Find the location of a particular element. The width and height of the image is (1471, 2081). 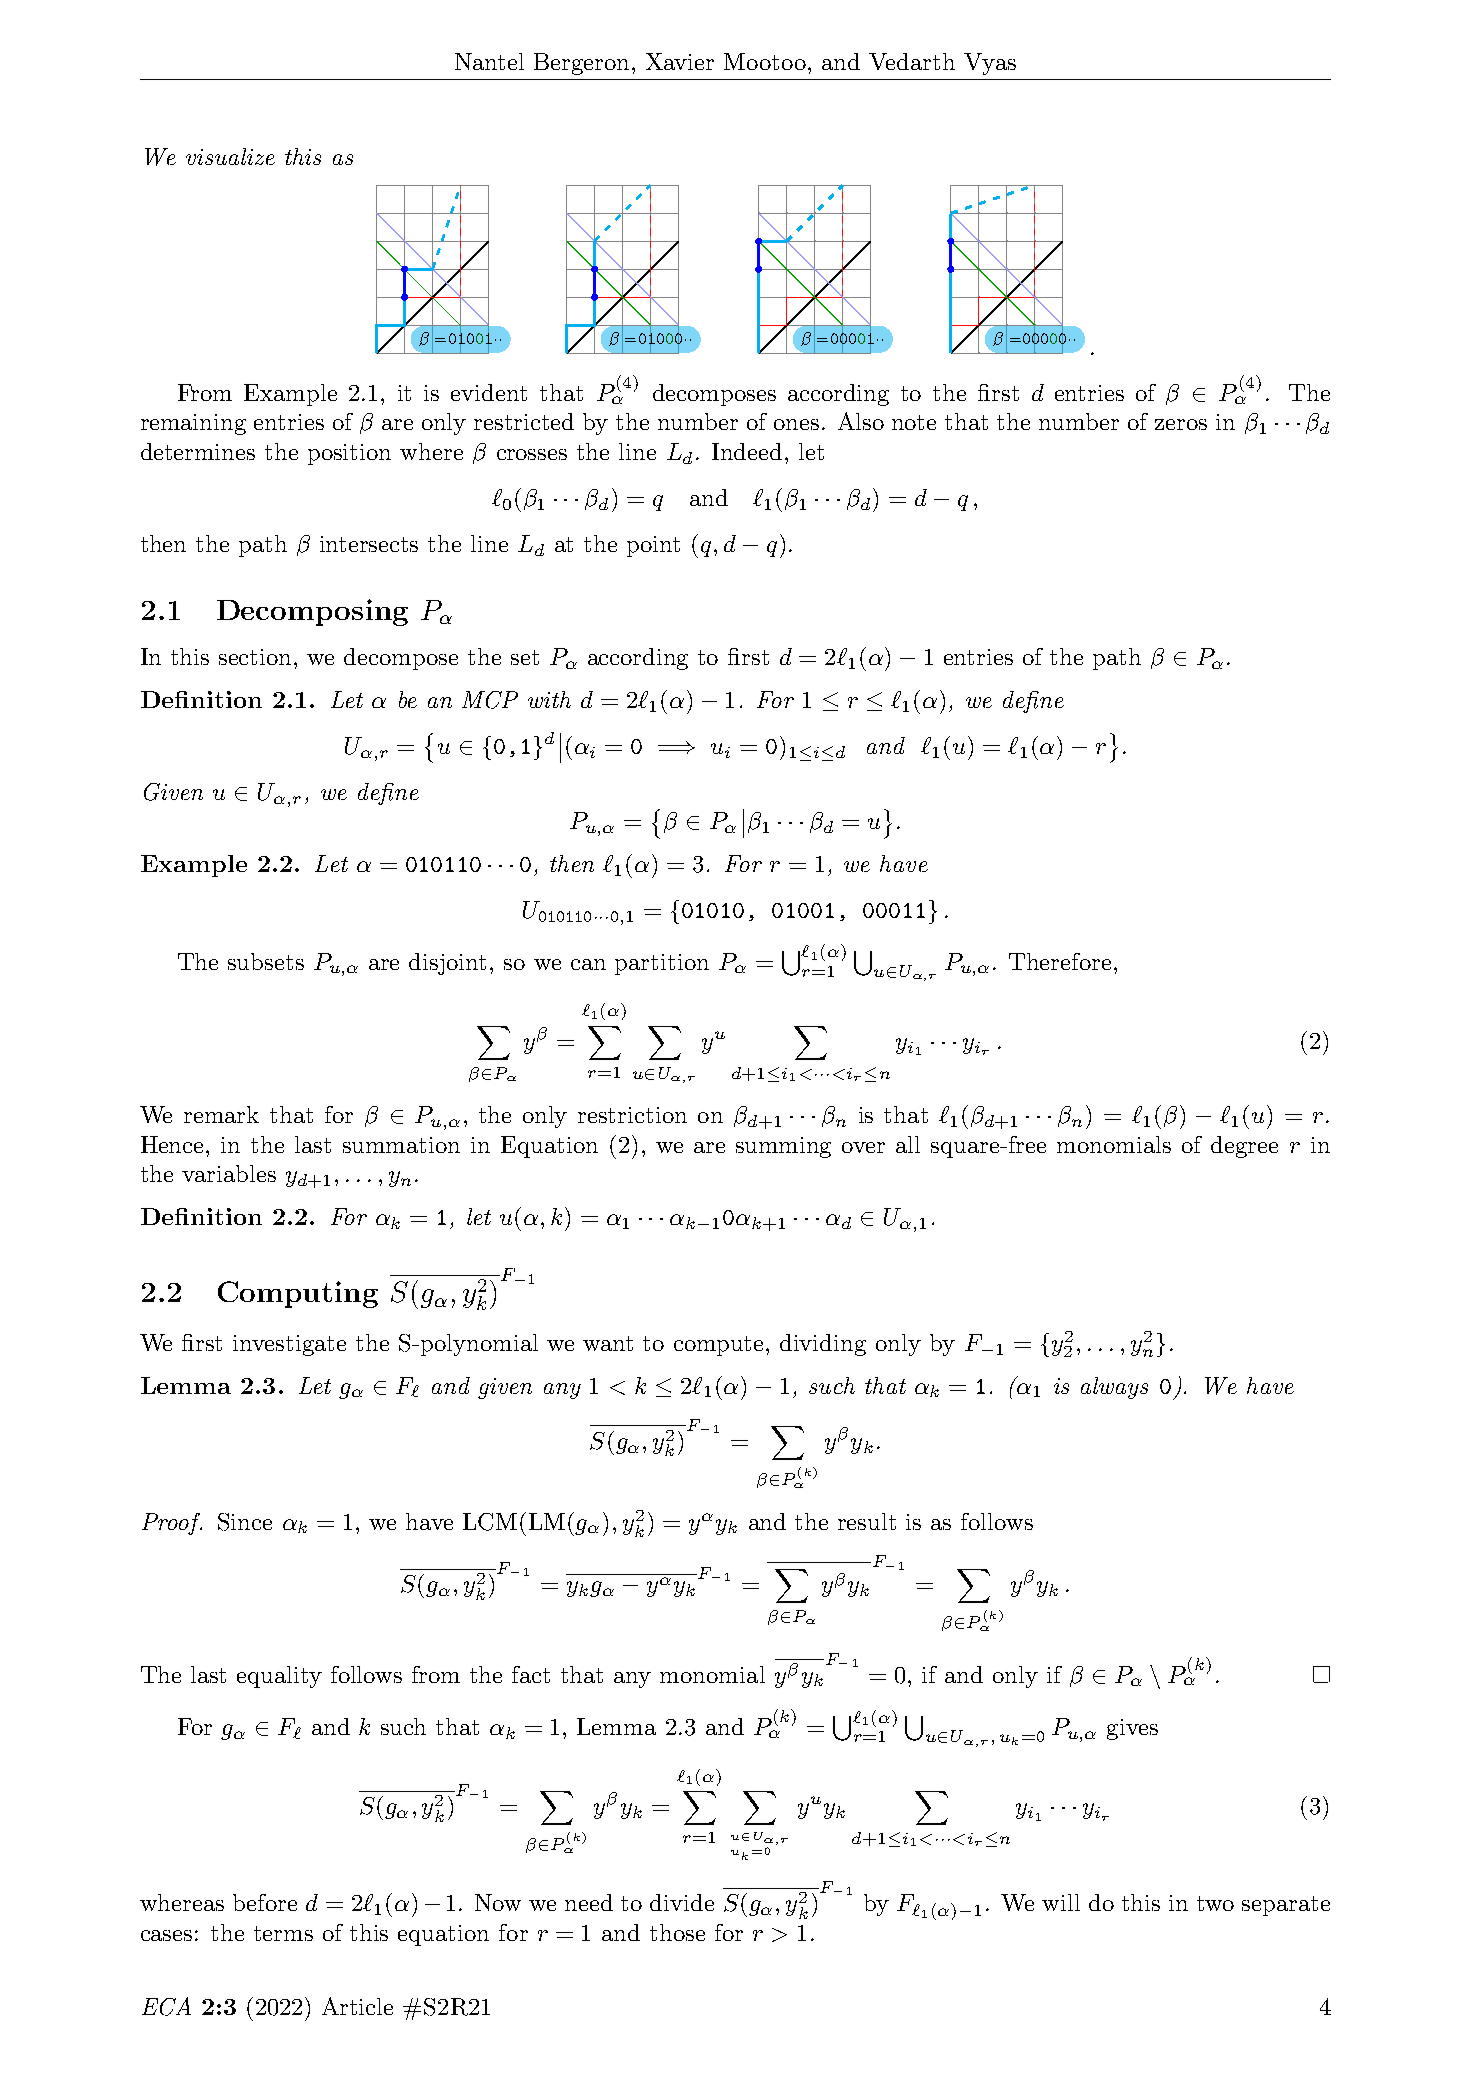

section is located at coordinates (257, 657).
